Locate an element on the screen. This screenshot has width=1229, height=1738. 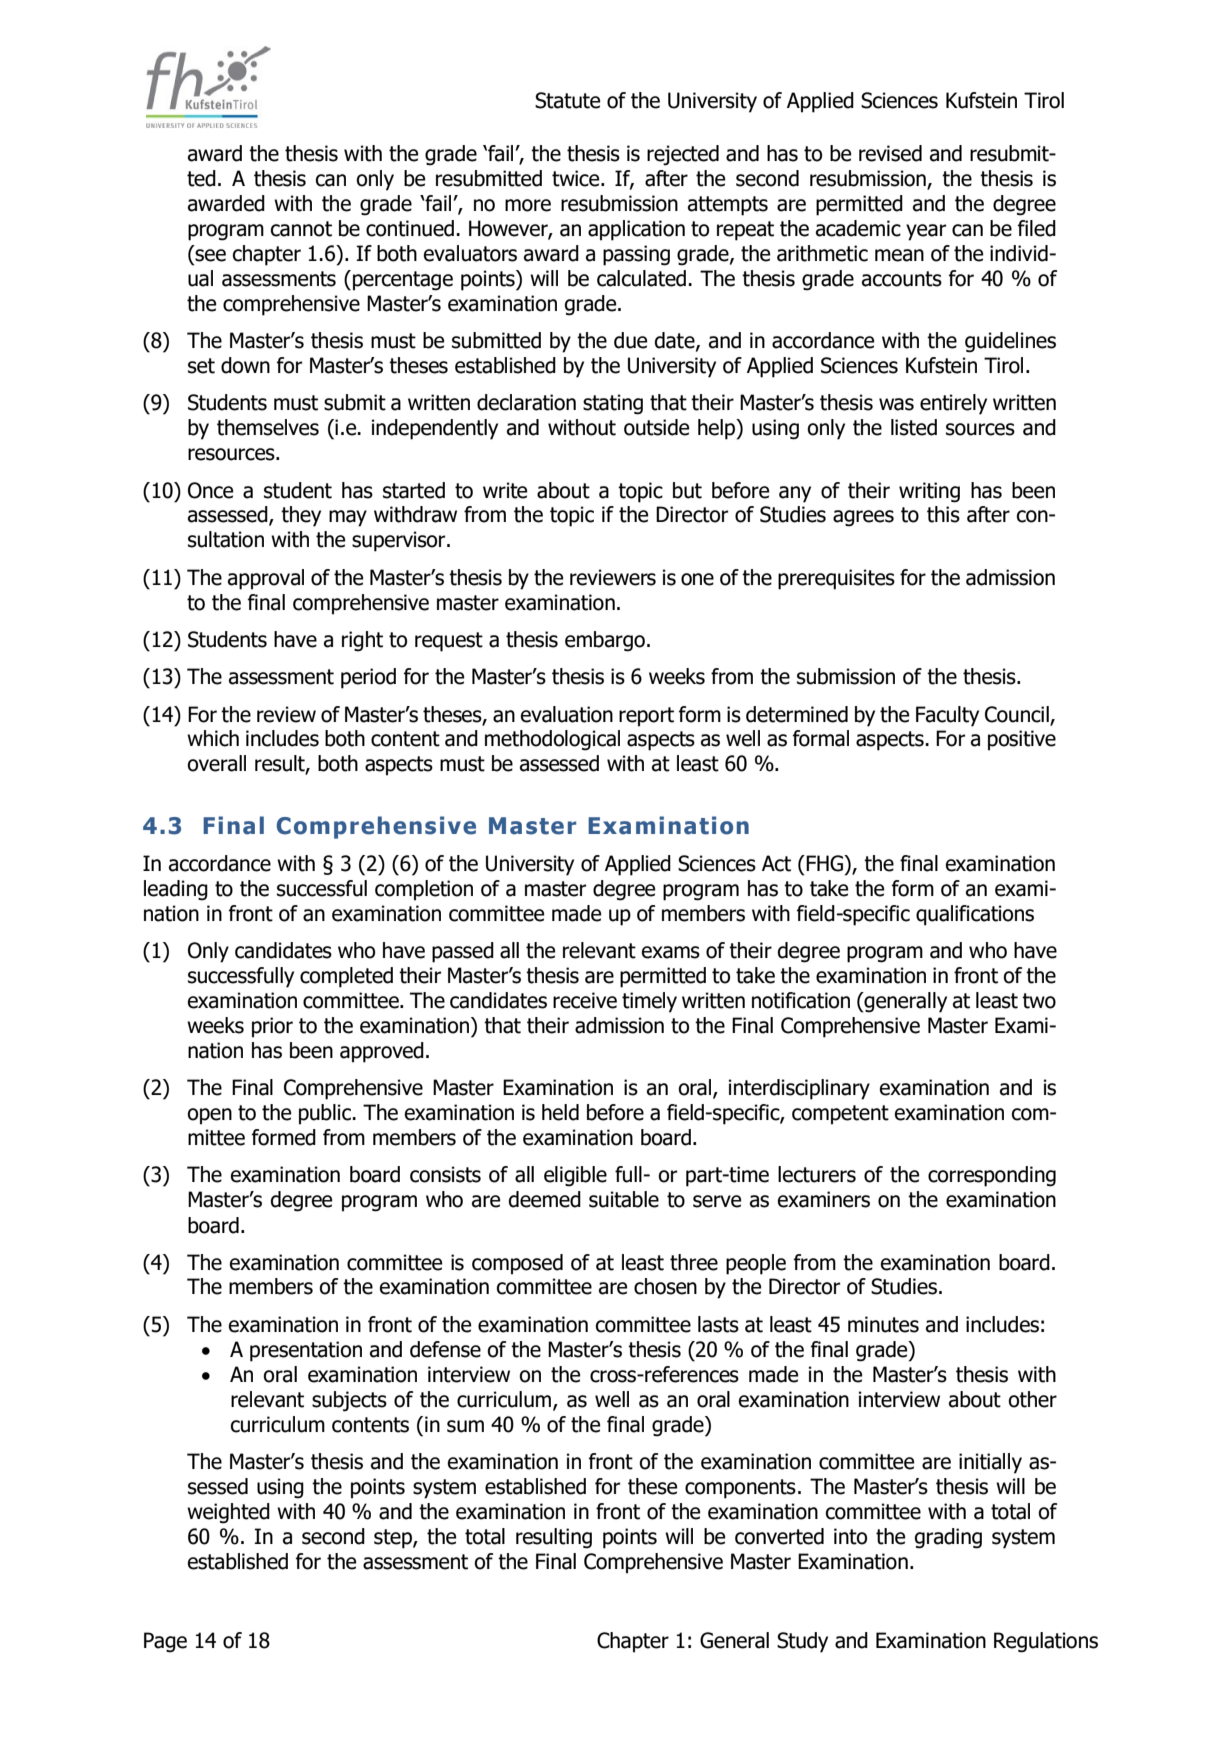
Faculty is located at coordinates (947, 716).
